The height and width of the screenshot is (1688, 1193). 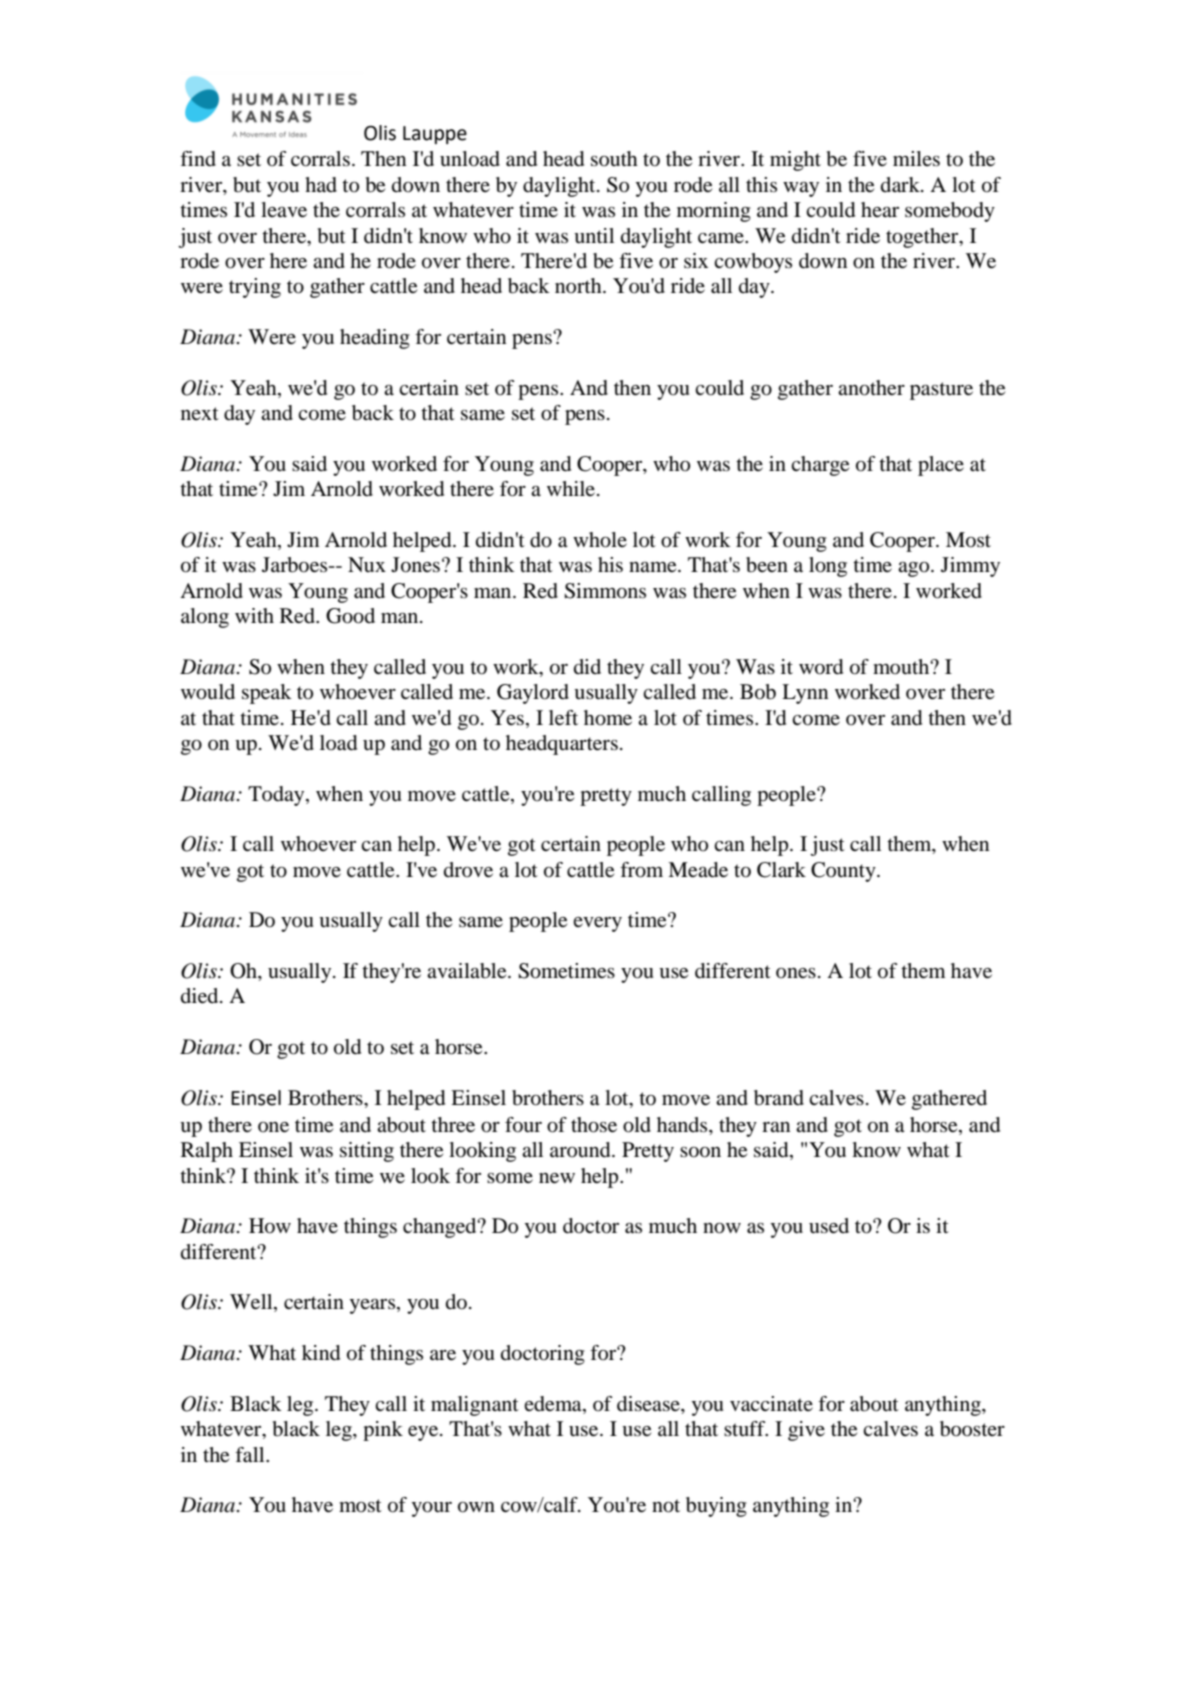 What do you see at coordinates (284, 210) in the screenshot?
I see `leave` at bounding box center [284, 210].
